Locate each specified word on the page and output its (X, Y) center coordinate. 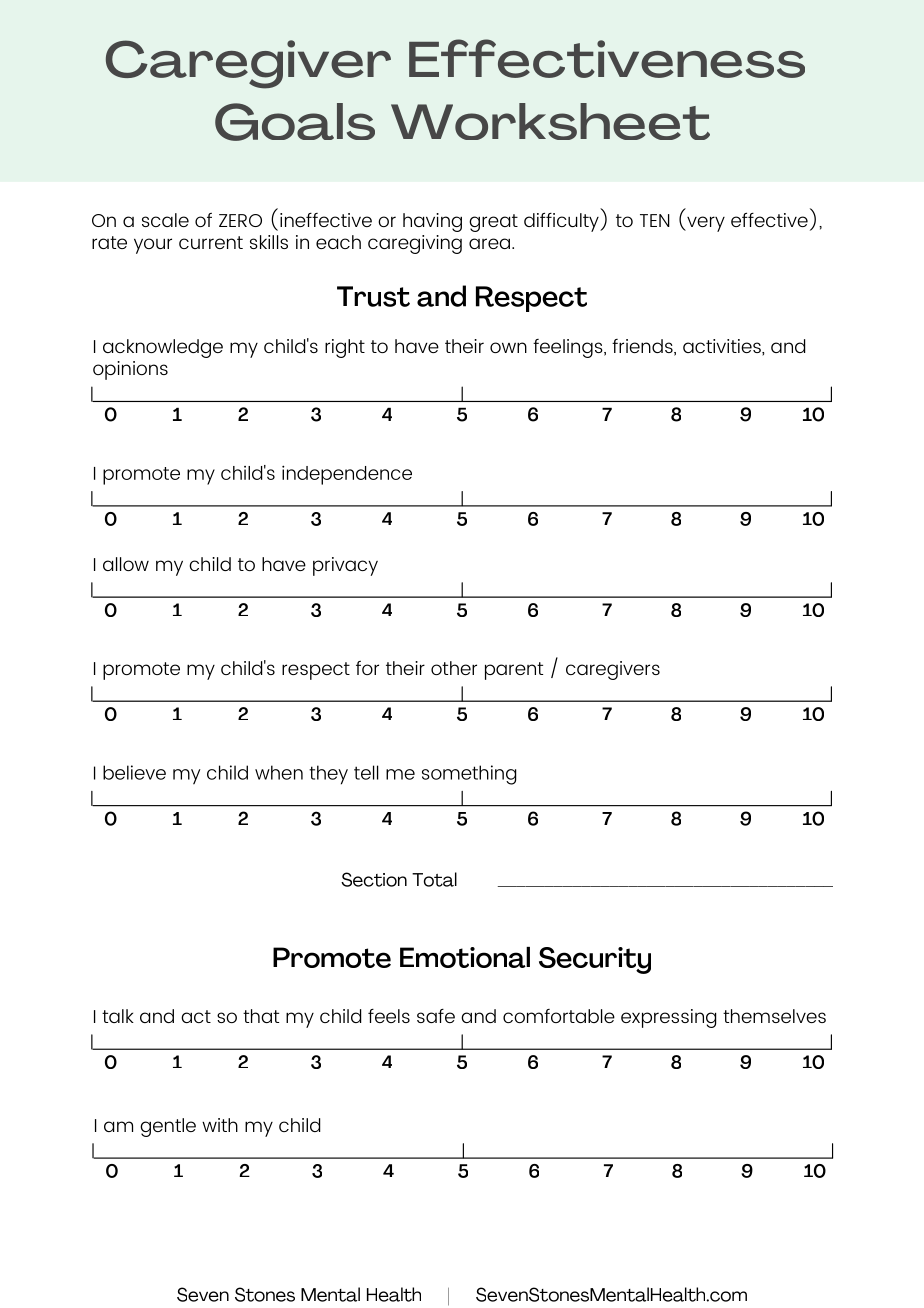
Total (434, 879)
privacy (345, 566)
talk (118, 1016)
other (454, 668)
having (432, 222)
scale (165, 220)
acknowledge (163, 348)
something (469, 775)
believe (134, 772)
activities (723, 347)
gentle (168, 1127)
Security (595, 960)
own (508, 347)
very (705, 224)
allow (126, 564)
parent (514, 671)
